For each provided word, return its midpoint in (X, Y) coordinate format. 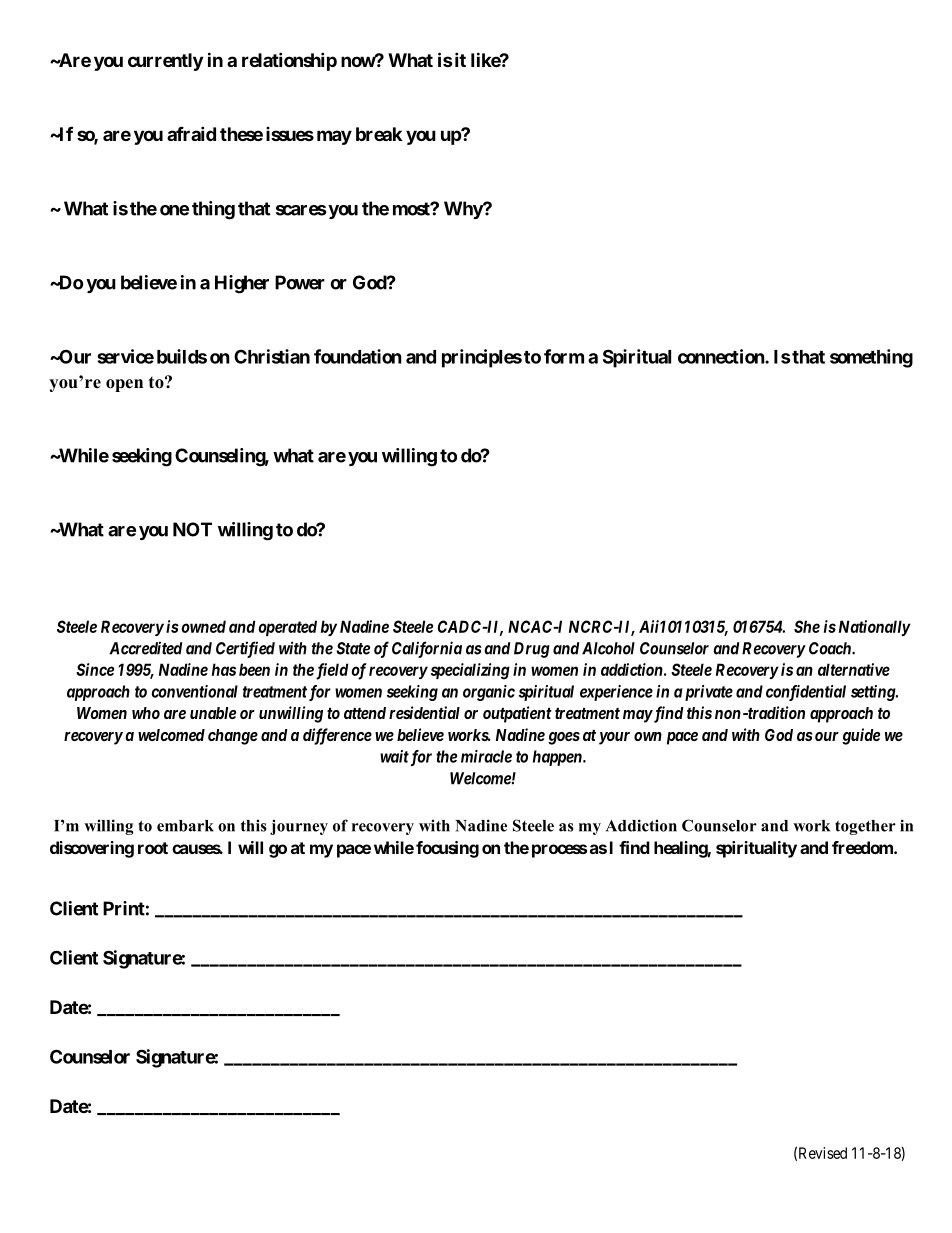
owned (203, 626)
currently (165, 62)
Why (464, 210)
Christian (272, 356)
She (807, 626)
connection (722, 356)
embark (185, 826)
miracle (486, 756)
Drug (532, 650)
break (379, 134)
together (865, 827)
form (564, 356)
